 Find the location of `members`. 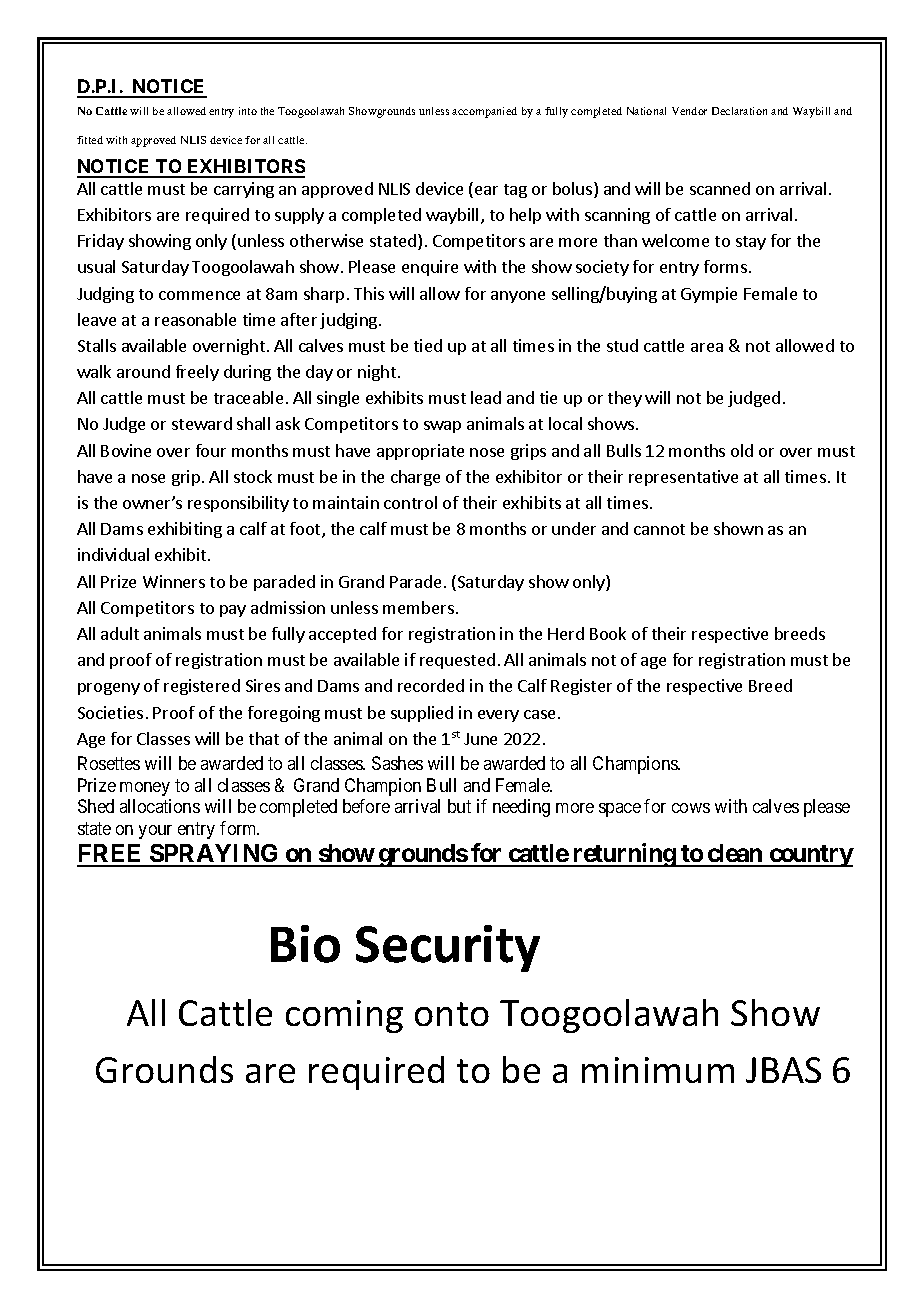

members is located at coordinates (418, 607).
